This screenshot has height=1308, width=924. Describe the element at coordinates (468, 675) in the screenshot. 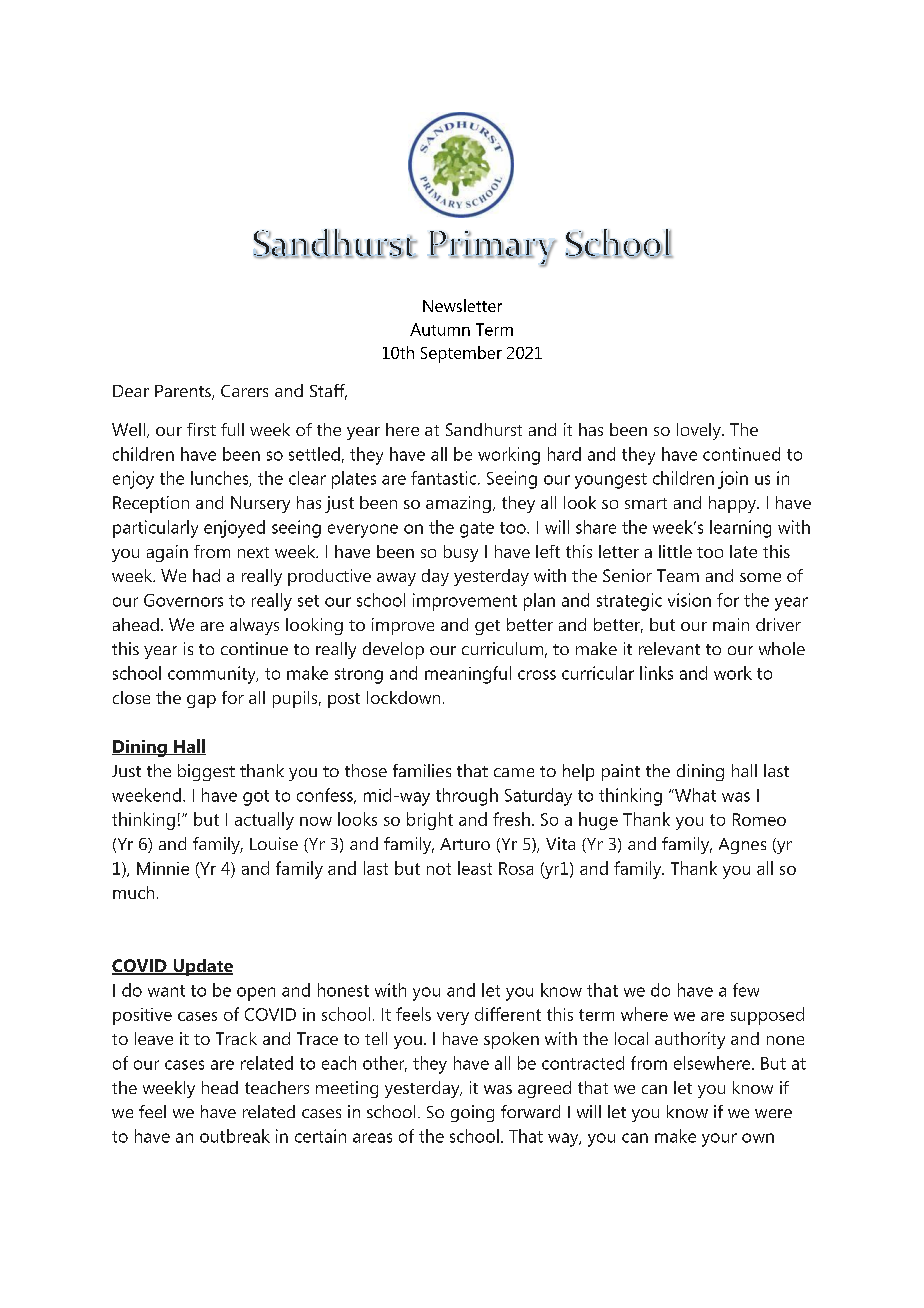

I see `meaningful` at that location.
